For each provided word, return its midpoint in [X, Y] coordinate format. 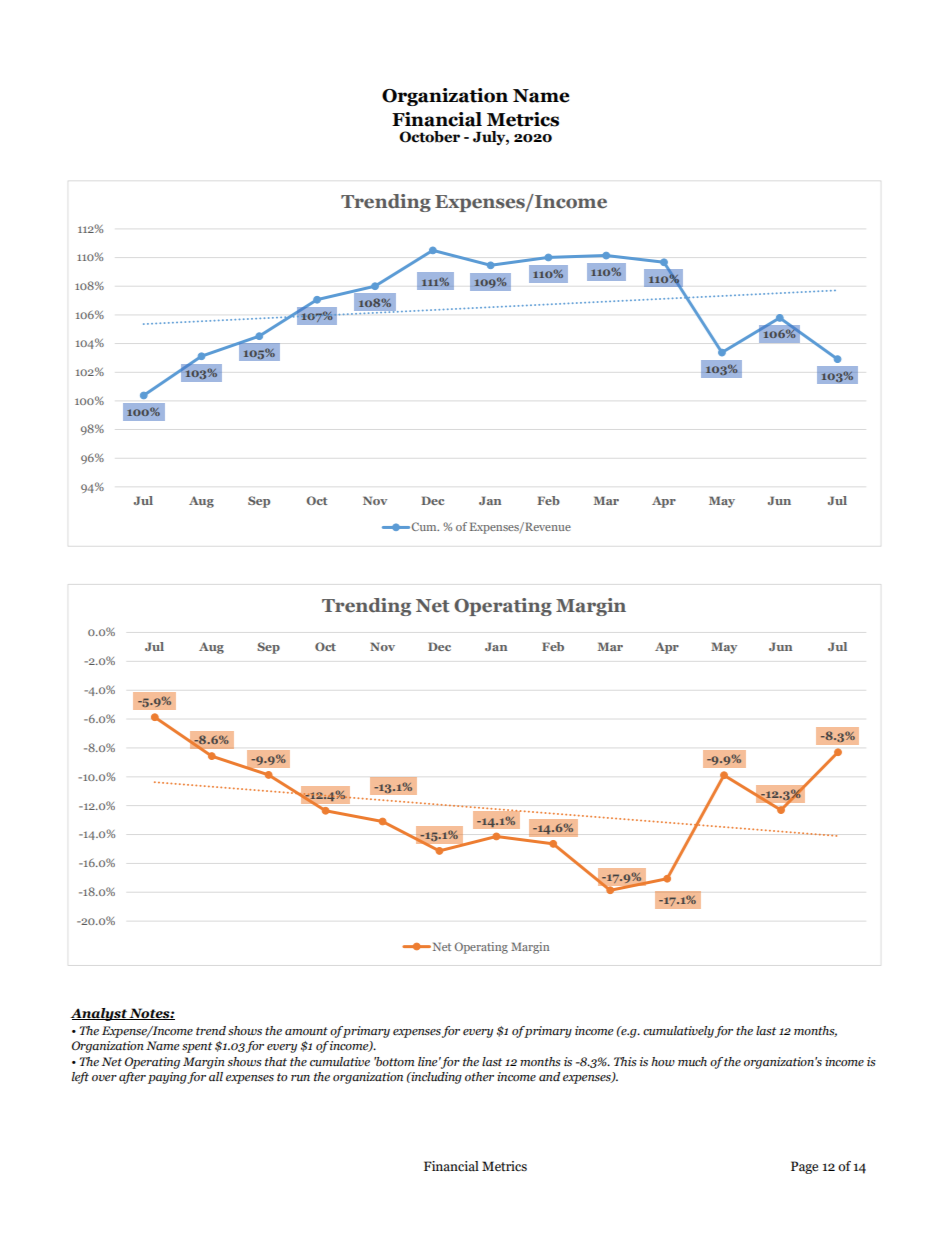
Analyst [99, 1014]
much [692, 1061]
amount [306, 1031]
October [429, 137]
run [300, 1078]
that [276, 1061]
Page [804, 1167]
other [479, 1076]
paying [168, 1078]
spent [197, 1047]
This [625, 1061]
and [549, 1076]
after [132, 1078]
